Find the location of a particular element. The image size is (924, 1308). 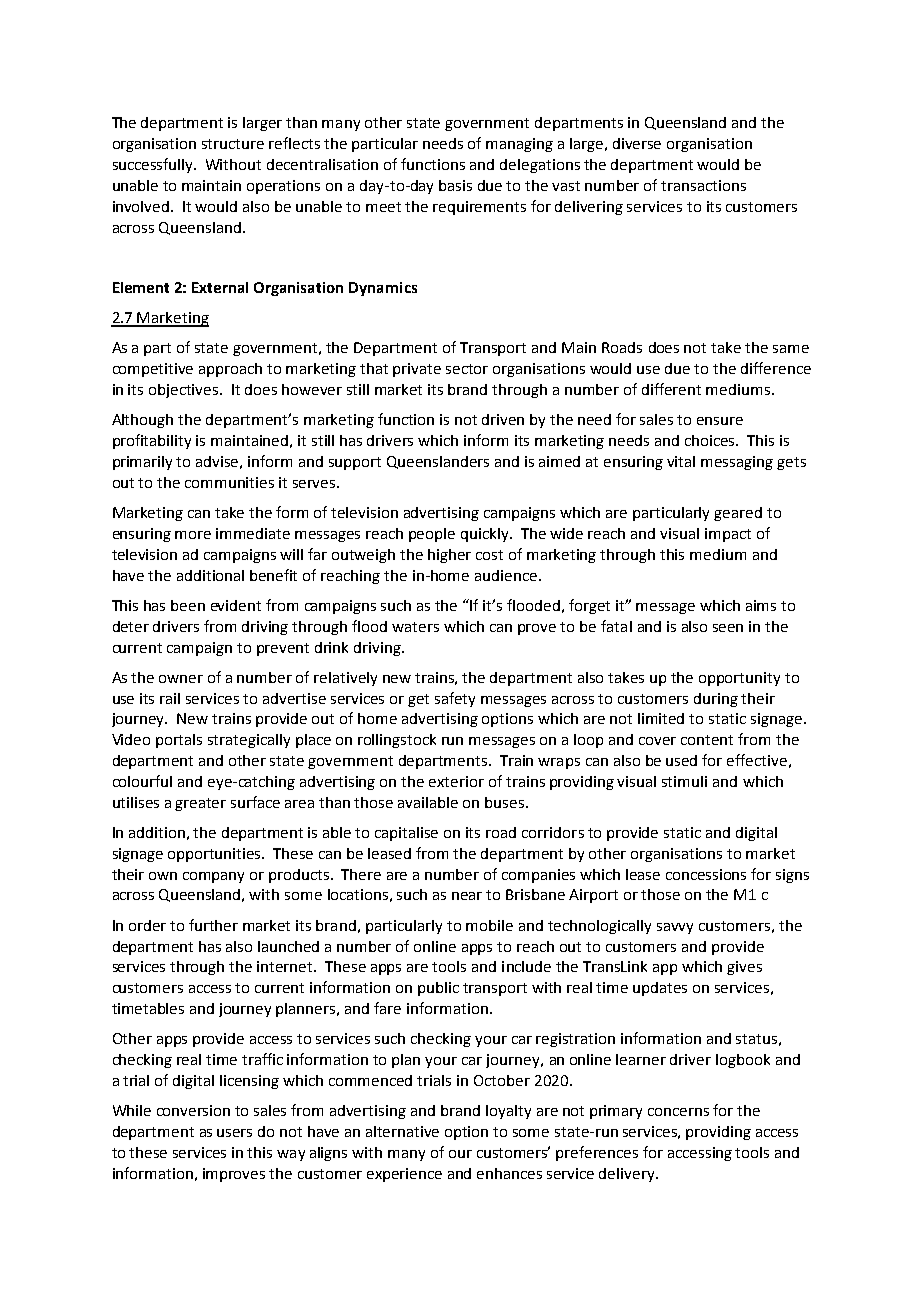

structure is located at coordinates (233, 144).
